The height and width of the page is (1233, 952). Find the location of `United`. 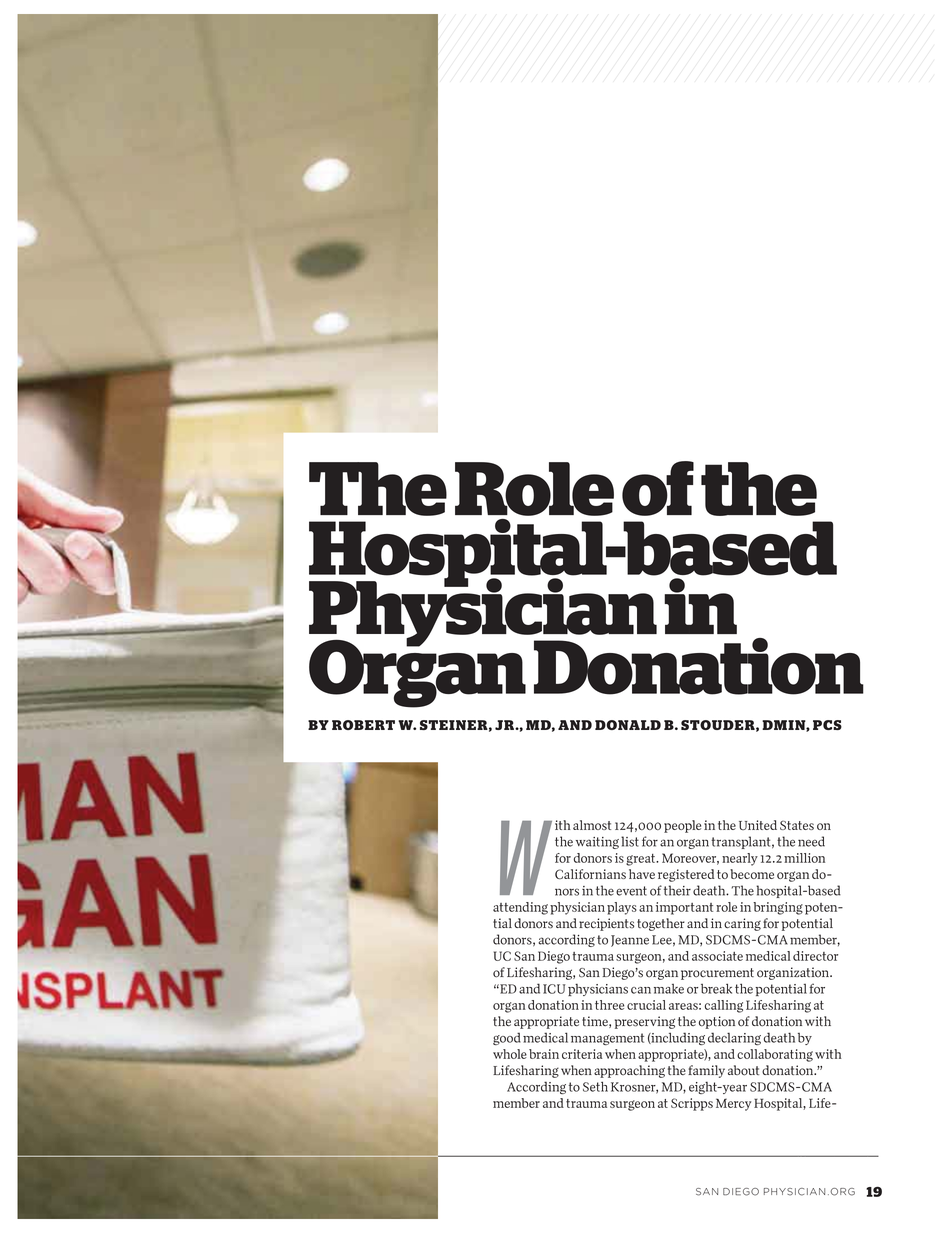

United is located at coordinates (758, 825).
